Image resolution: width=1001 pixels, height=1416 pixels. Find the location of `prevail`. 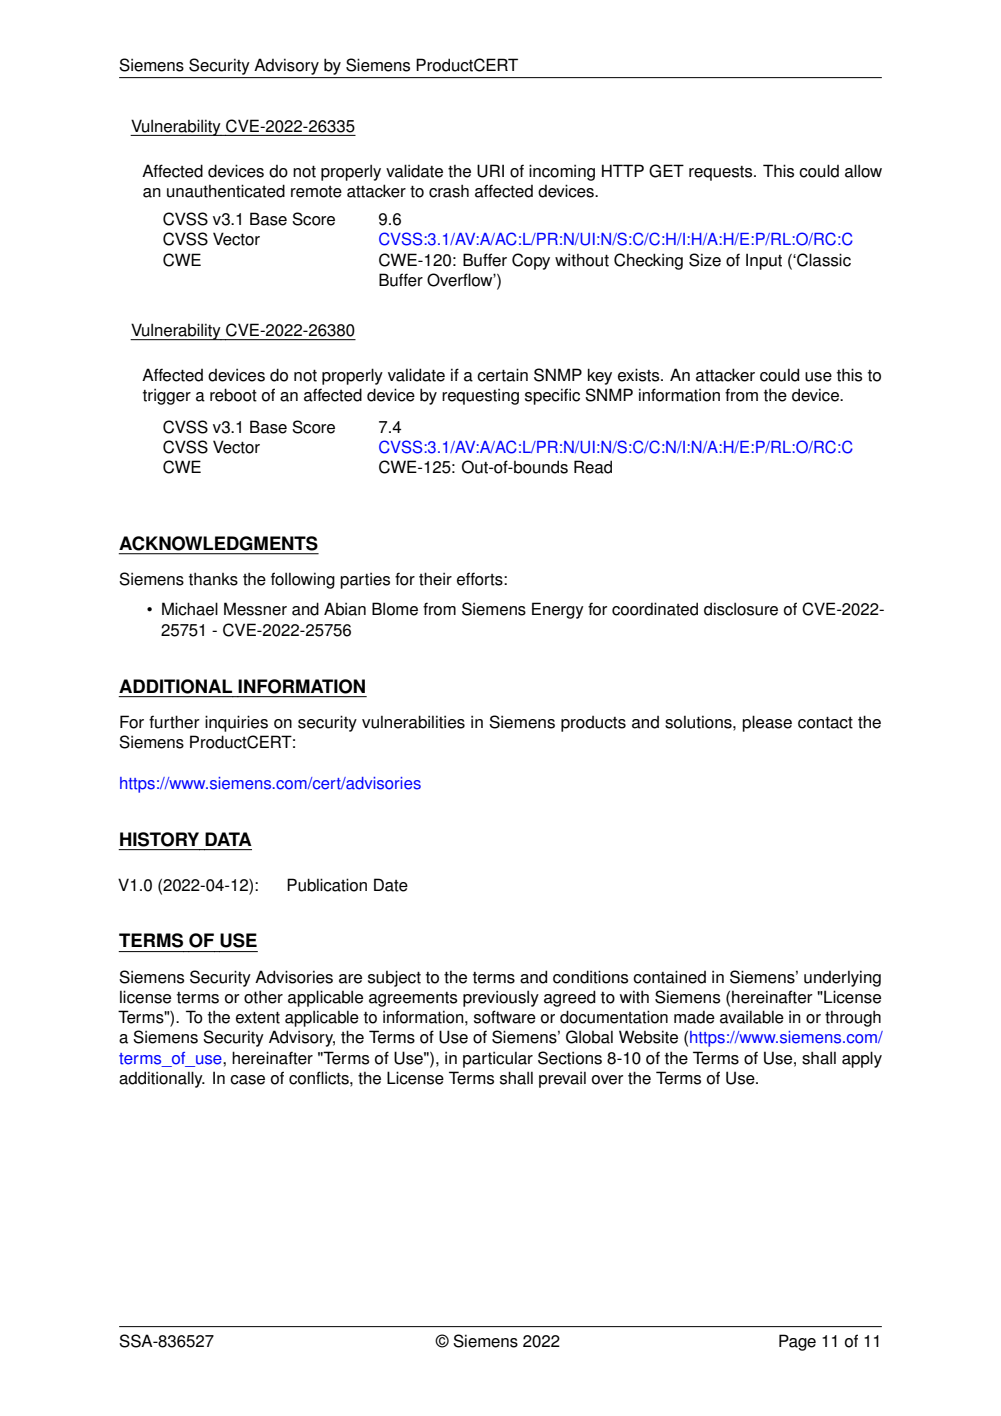

prevail is located at coordinates (562, 1079).
